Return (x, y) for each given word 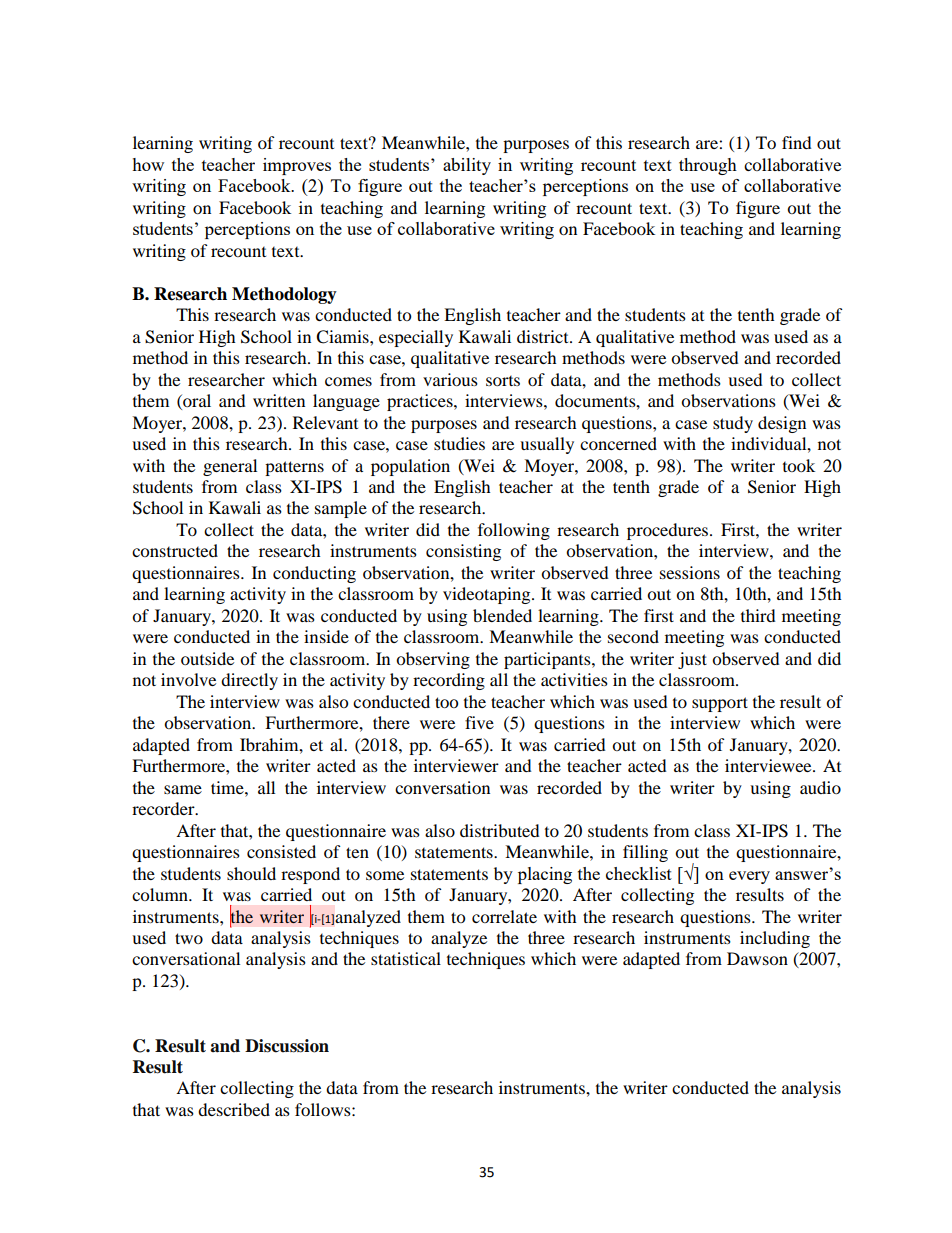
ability (467, 166)
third (758, 615)
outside (207, 658)
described (234, 1109)
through (708, 166)
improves (297, 166)
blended (502, 615)
